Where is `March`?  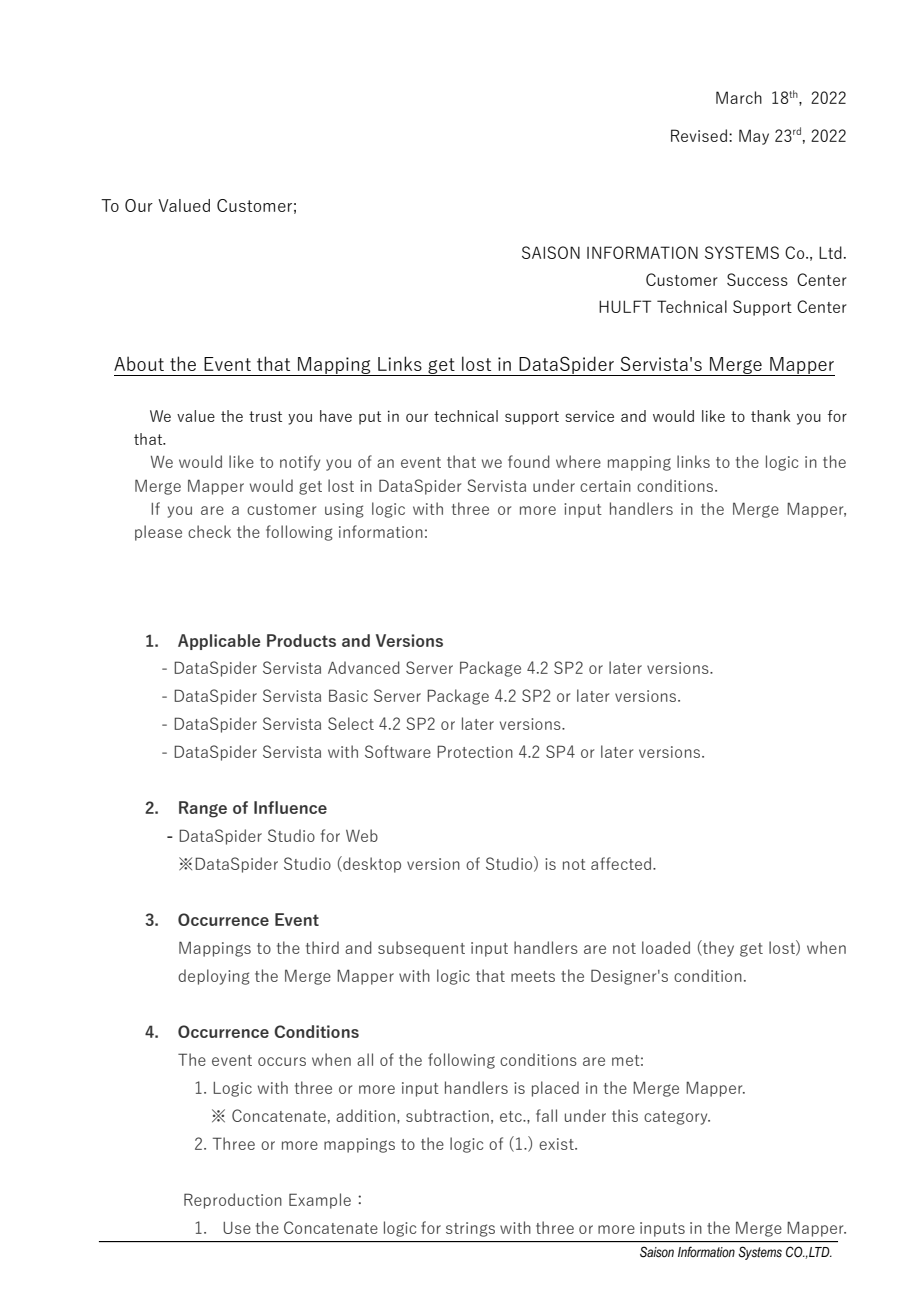 March is located at coordinates (739, 97).
